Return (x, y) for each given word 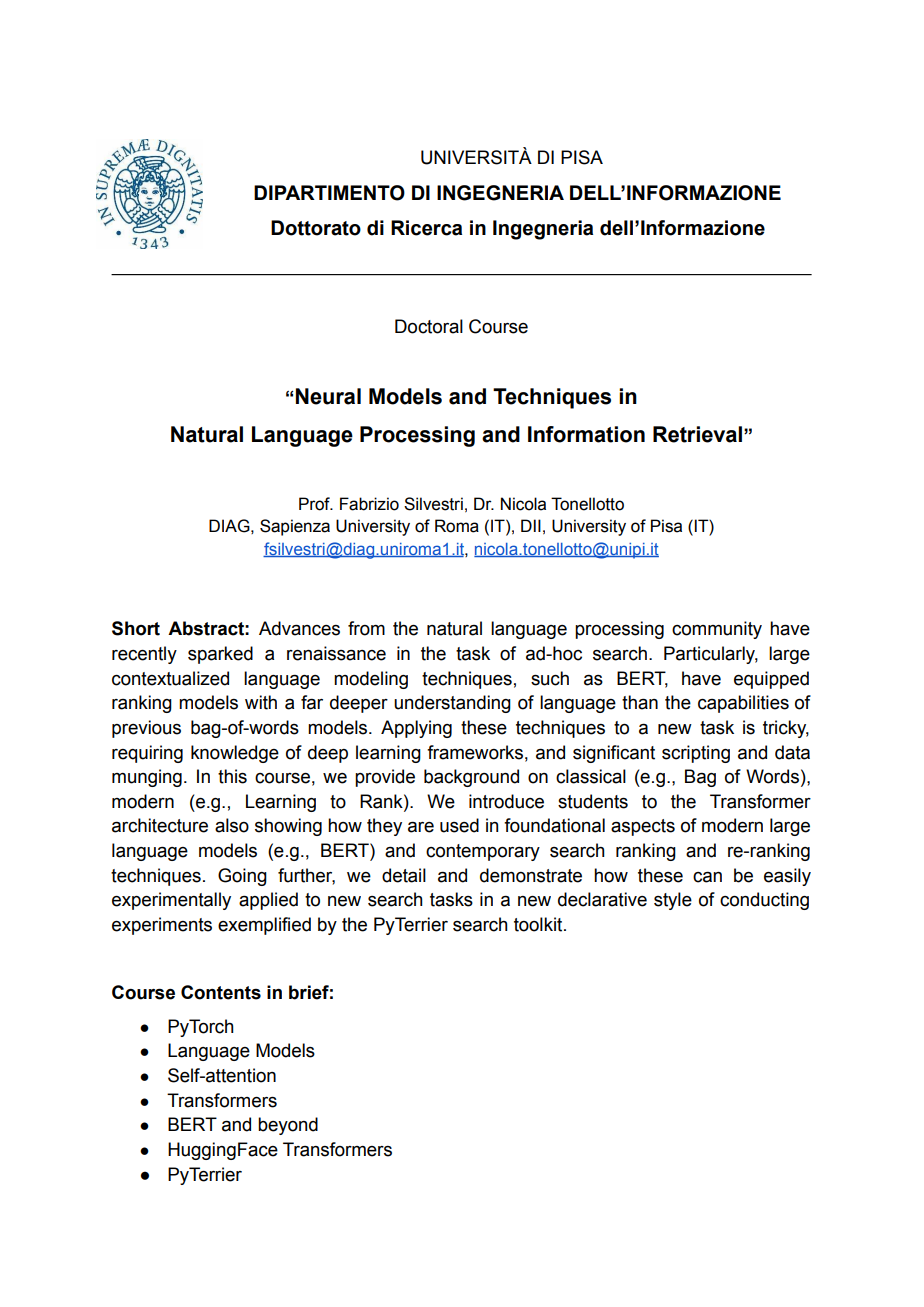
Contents (221, 992)
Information (586, 434)
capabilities (743, 704)
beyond (288, 1126)
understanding (452, 704)
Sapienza (295, 527)
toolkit (539, 924)
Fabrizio (369, 504)
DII (531, 525)
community (717, 630)
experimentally (171, 901)
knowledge (235, 754)
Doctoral (429, 326)
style (673, 901)
